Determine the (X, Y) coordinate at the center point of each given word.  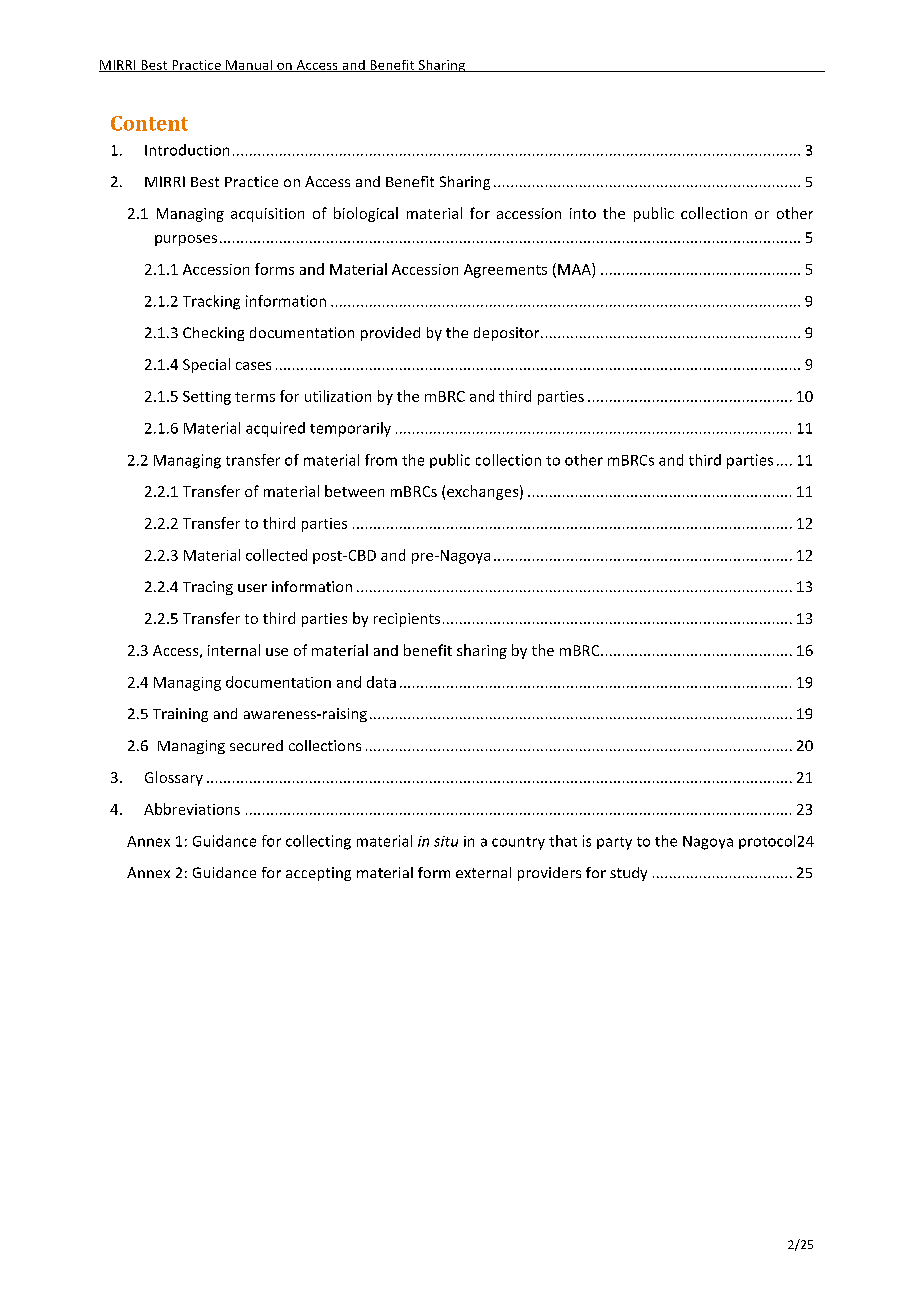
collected (276, 555)
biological (366, 214)
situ (446, 841)
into (583, 213)
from (381, 460)
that (563, 841)
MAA (575, 269)
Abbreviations (192, 809)
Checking (213, 334)
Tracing (208, 588)
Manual (249, 66)
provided (390, 334)
